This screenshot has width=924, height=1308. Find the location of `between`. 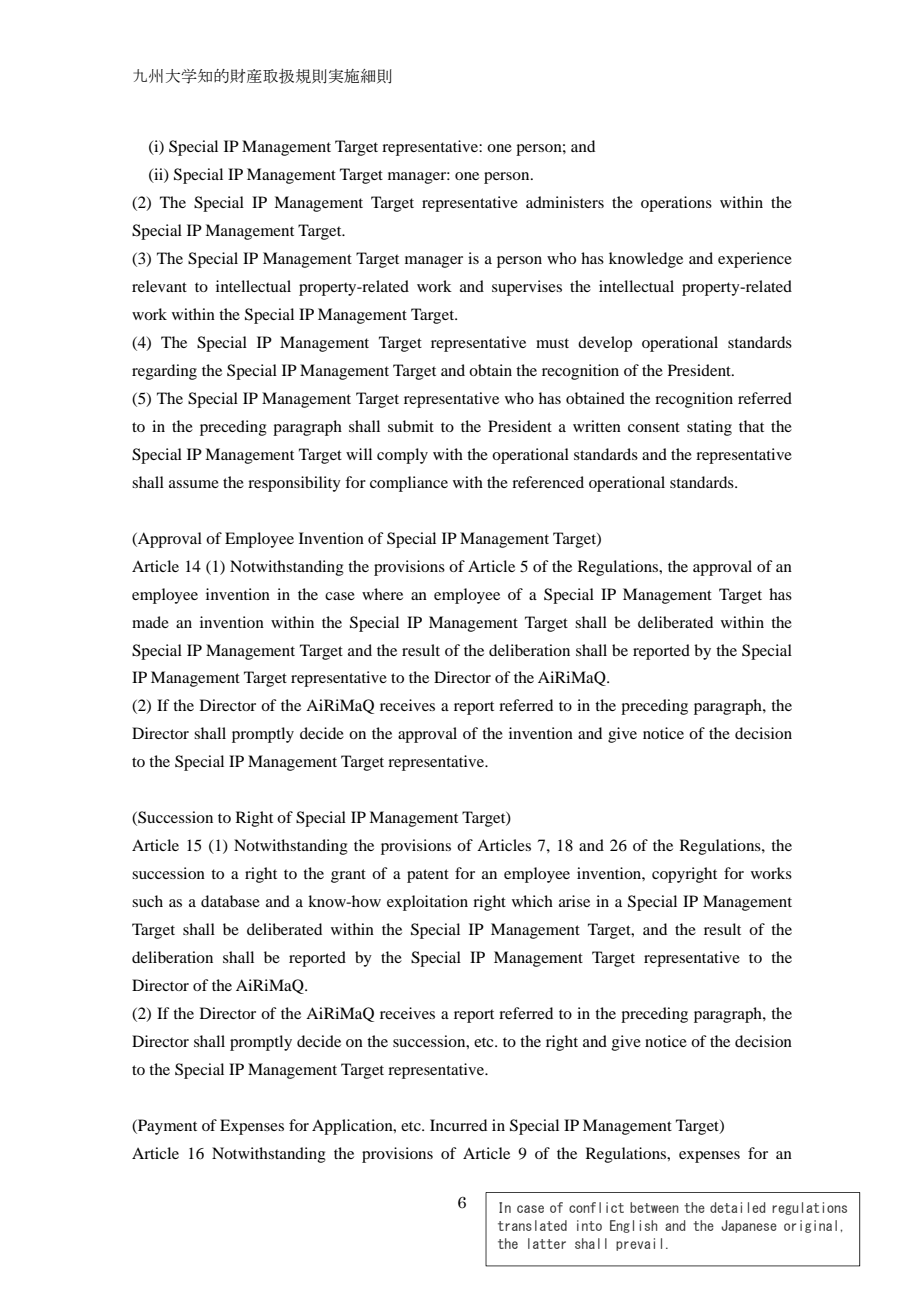

between is located at coordinates (654, 1207).
